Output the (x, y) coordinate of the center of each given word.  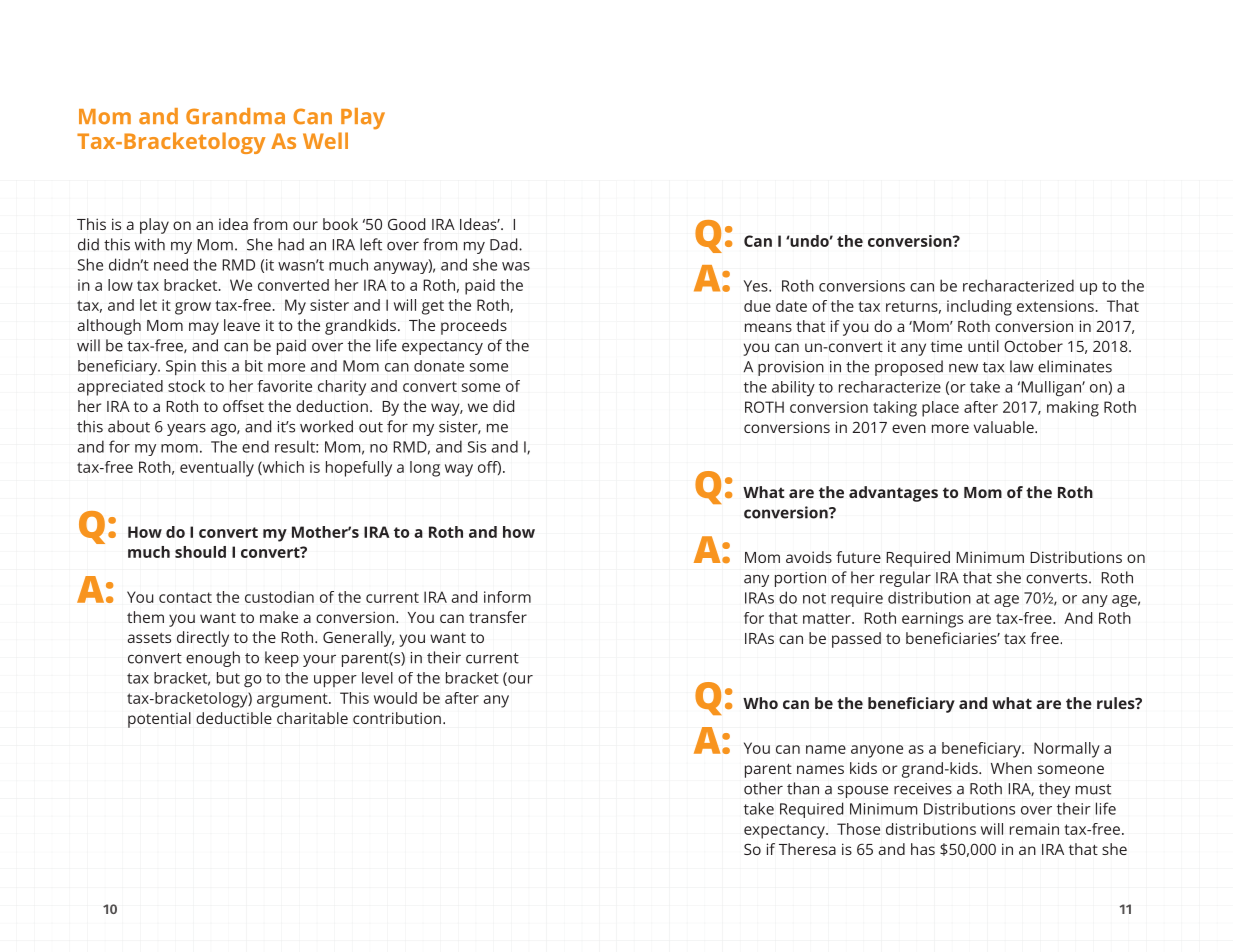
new (963, 368)
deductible (234, 718)
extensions (1055, 306)
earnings (932, 620)
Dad (505, 244)
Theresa (807, 849)
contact (185, 597)
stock (186, 386)
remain (1034, 829)
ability (793, 388)
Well (325, 140)
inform (507, 597)
